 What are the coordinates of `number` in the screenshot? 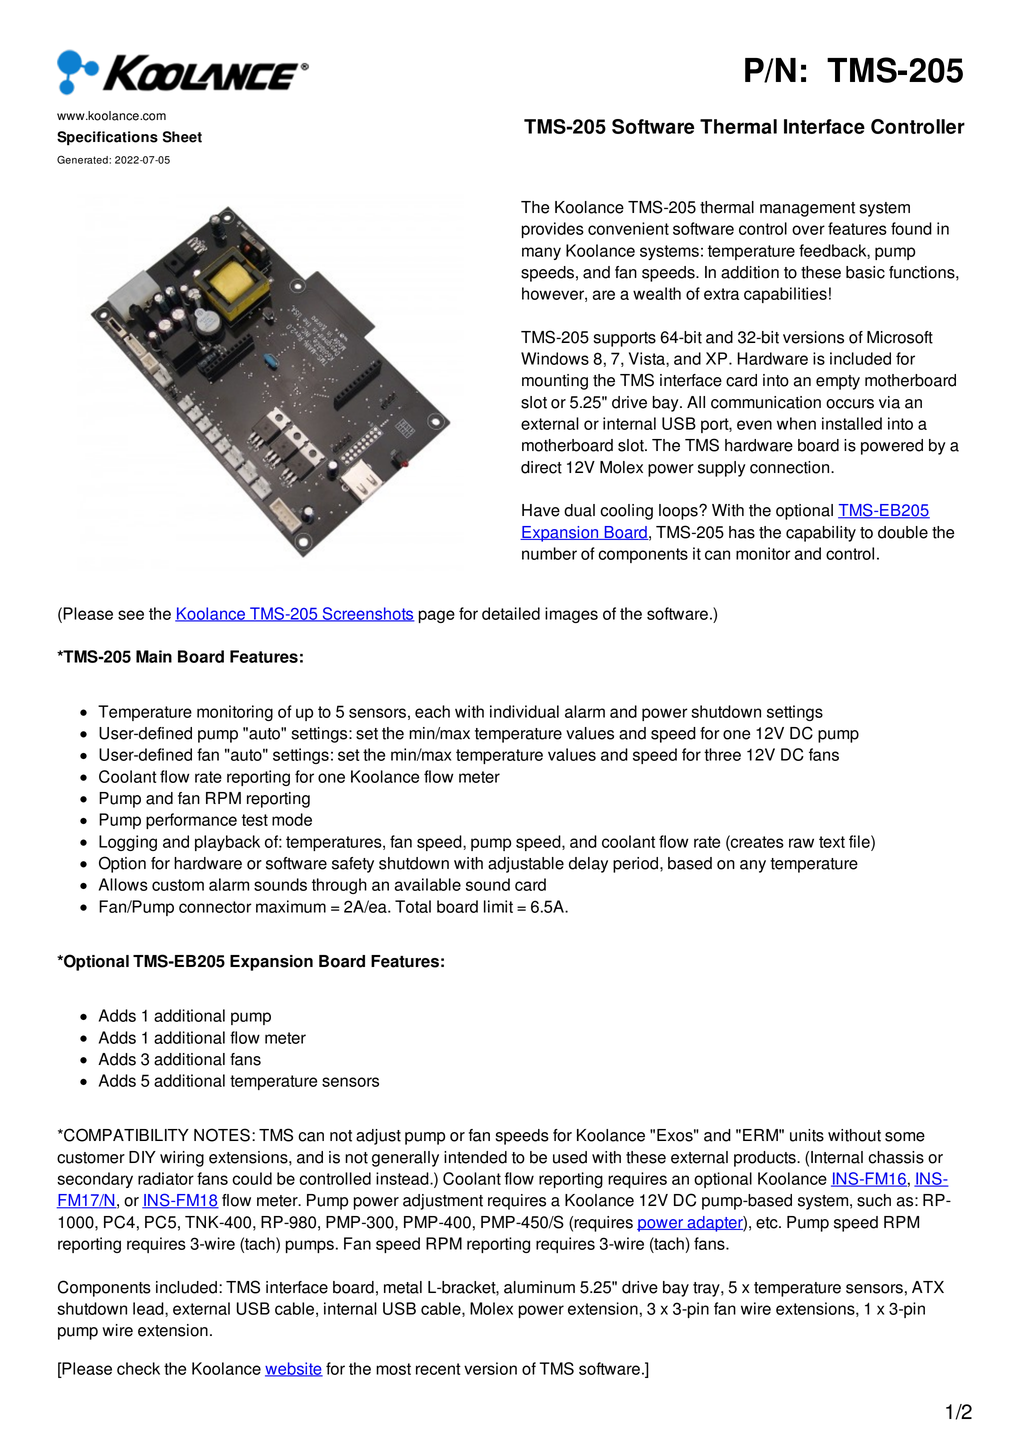 It's located at (549, 553).
